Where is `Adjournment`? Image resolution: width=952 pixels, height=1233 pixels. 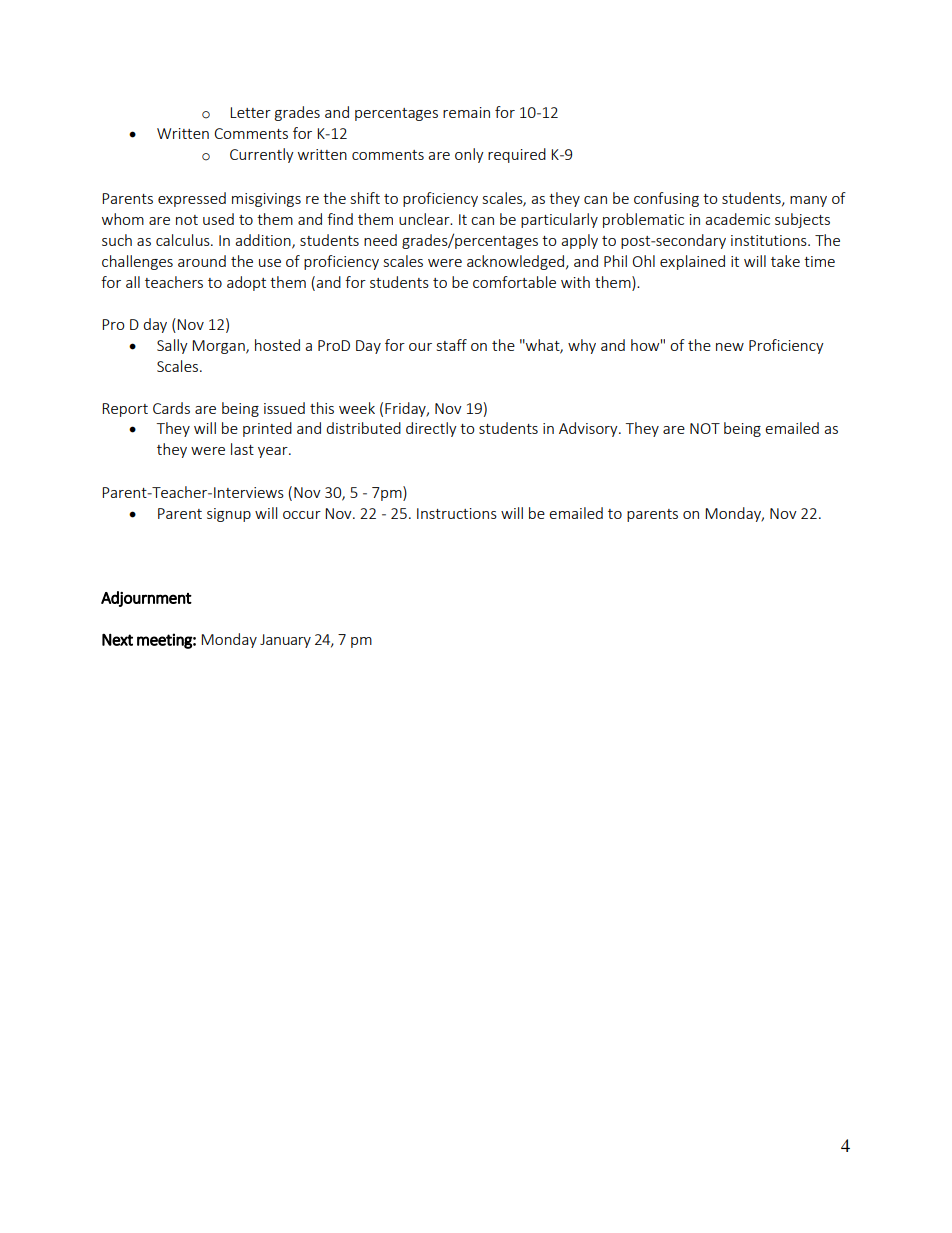
Adjournment is located at coordinates (146, 599).
